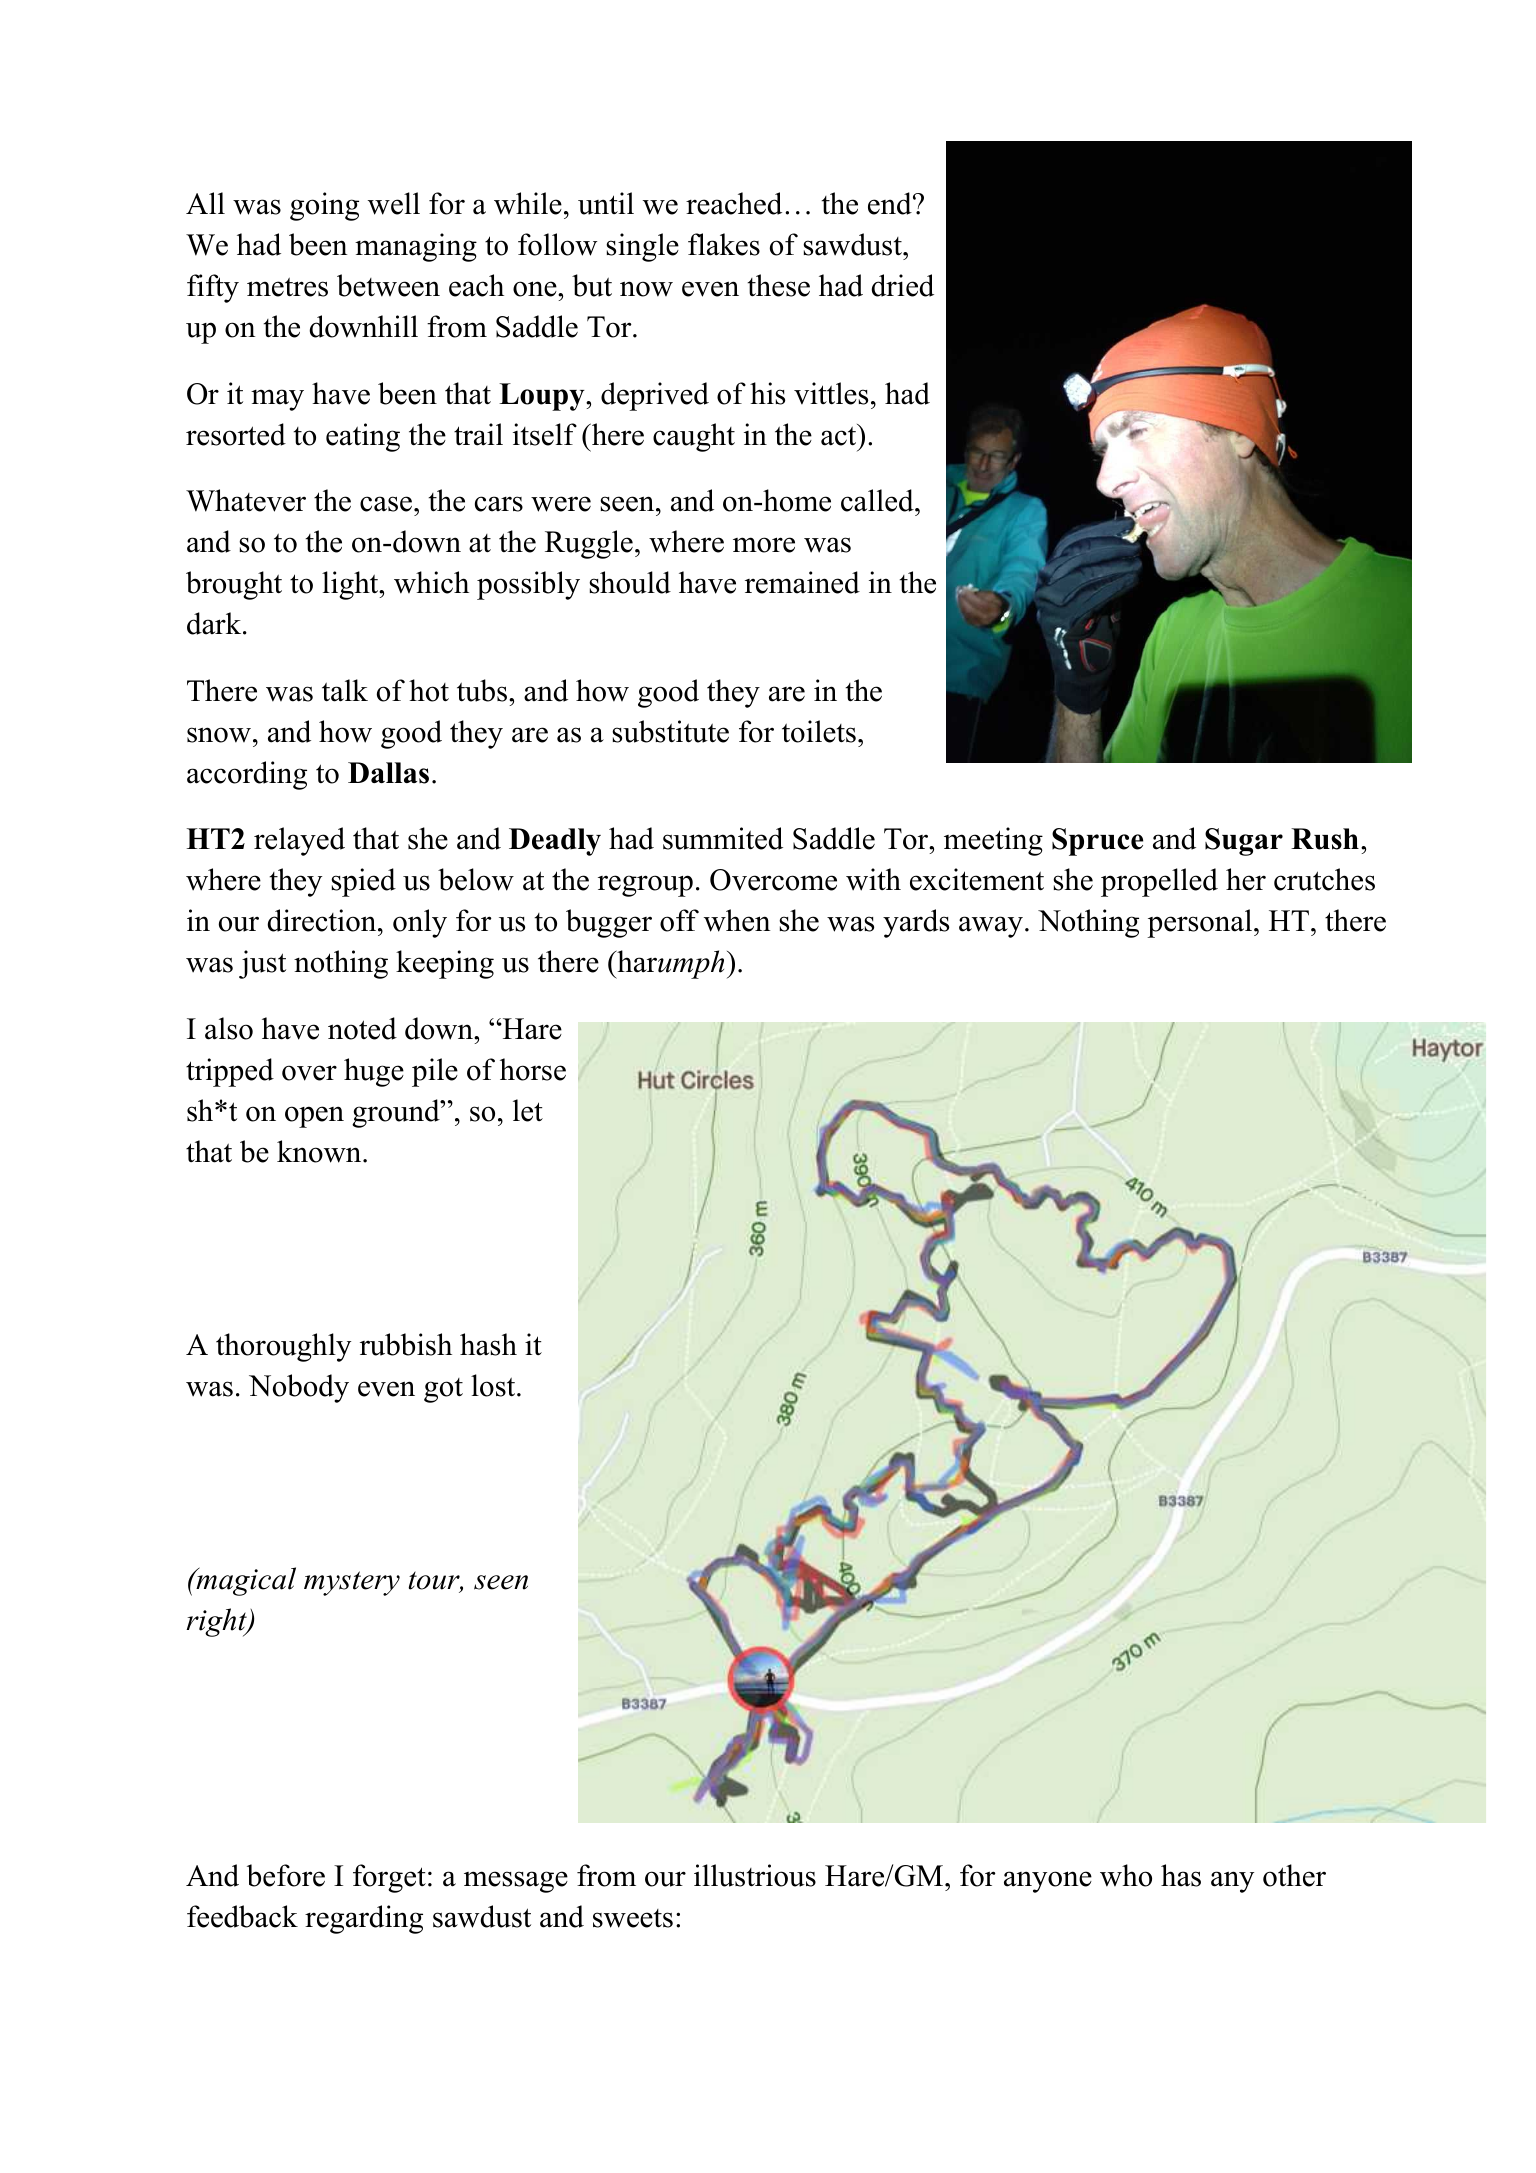 The image size is (1536, 2173). What do you see at coordinates (902, 285) in the screenshot?
I see `dried` at bounding box center [902, 285].
